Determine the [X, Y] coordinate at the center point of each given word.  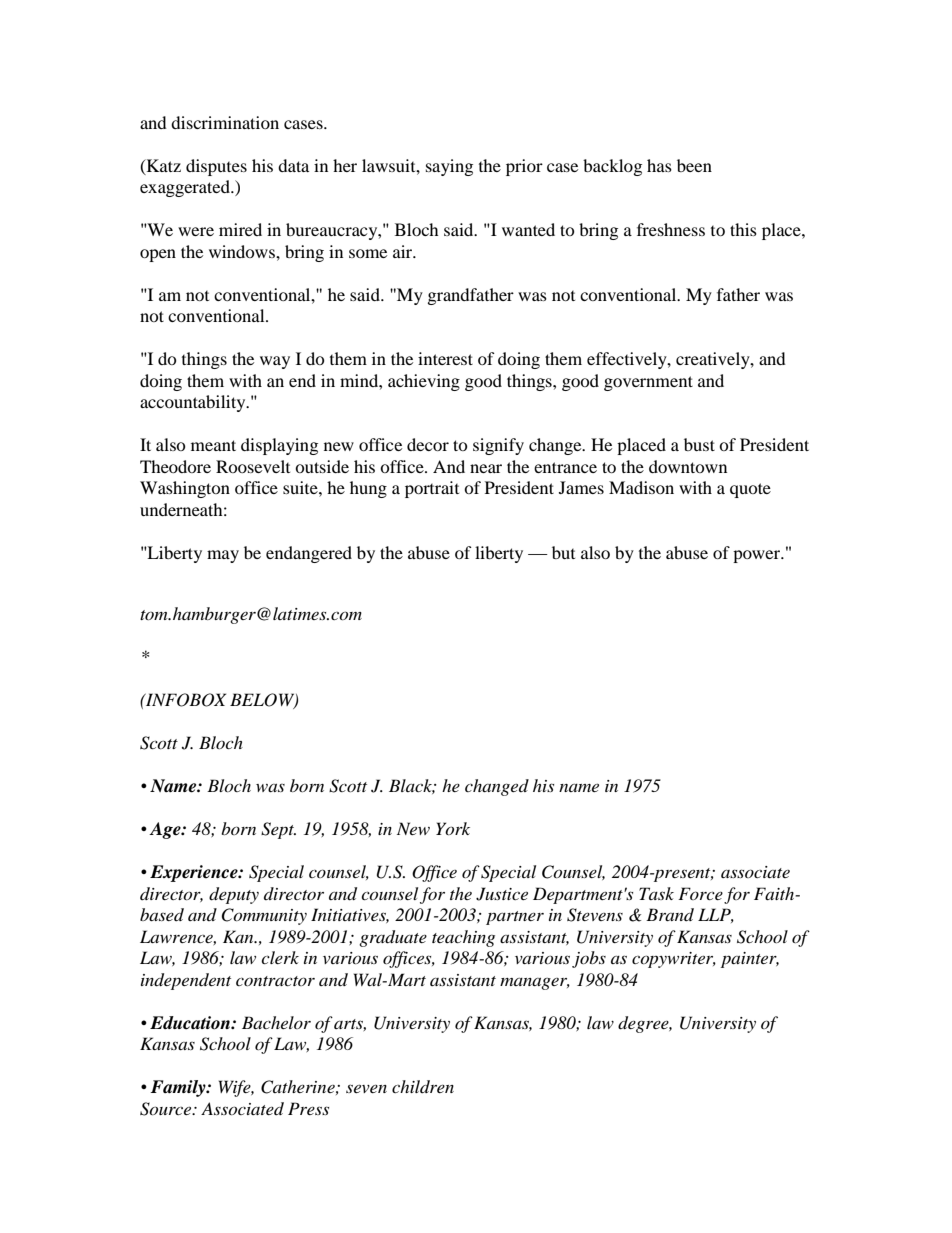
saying [449, 167]
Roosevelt [253, 466]
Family [179, 1088]
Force [700, 893]
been [694, 165]
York [453, 828]
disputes [216, 167]
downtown [688, 466]
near [486, 468]
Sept [278, 830]
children [423, 1086]
